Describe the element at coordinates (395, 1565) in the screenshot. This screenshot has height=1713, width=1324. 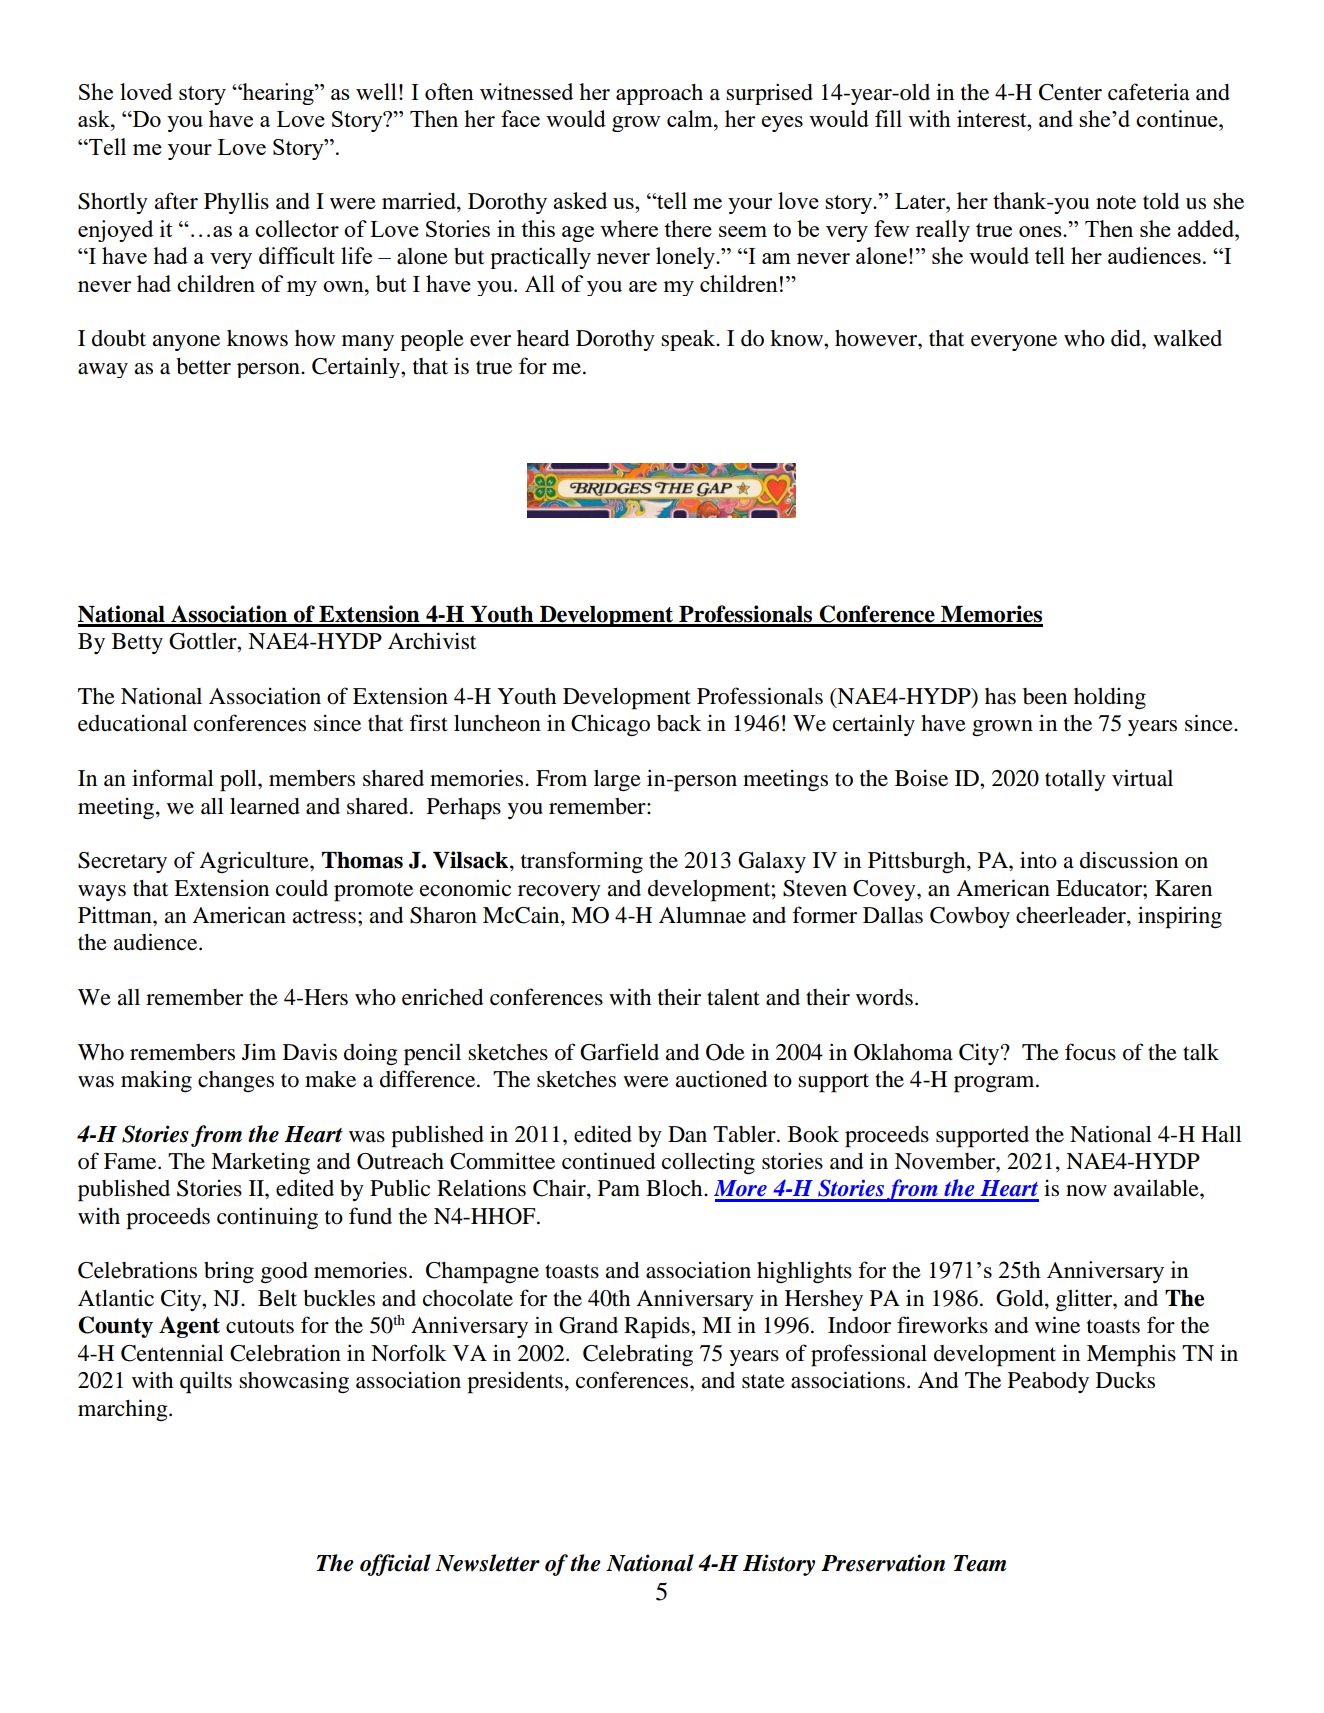
I see `official` at that location.
